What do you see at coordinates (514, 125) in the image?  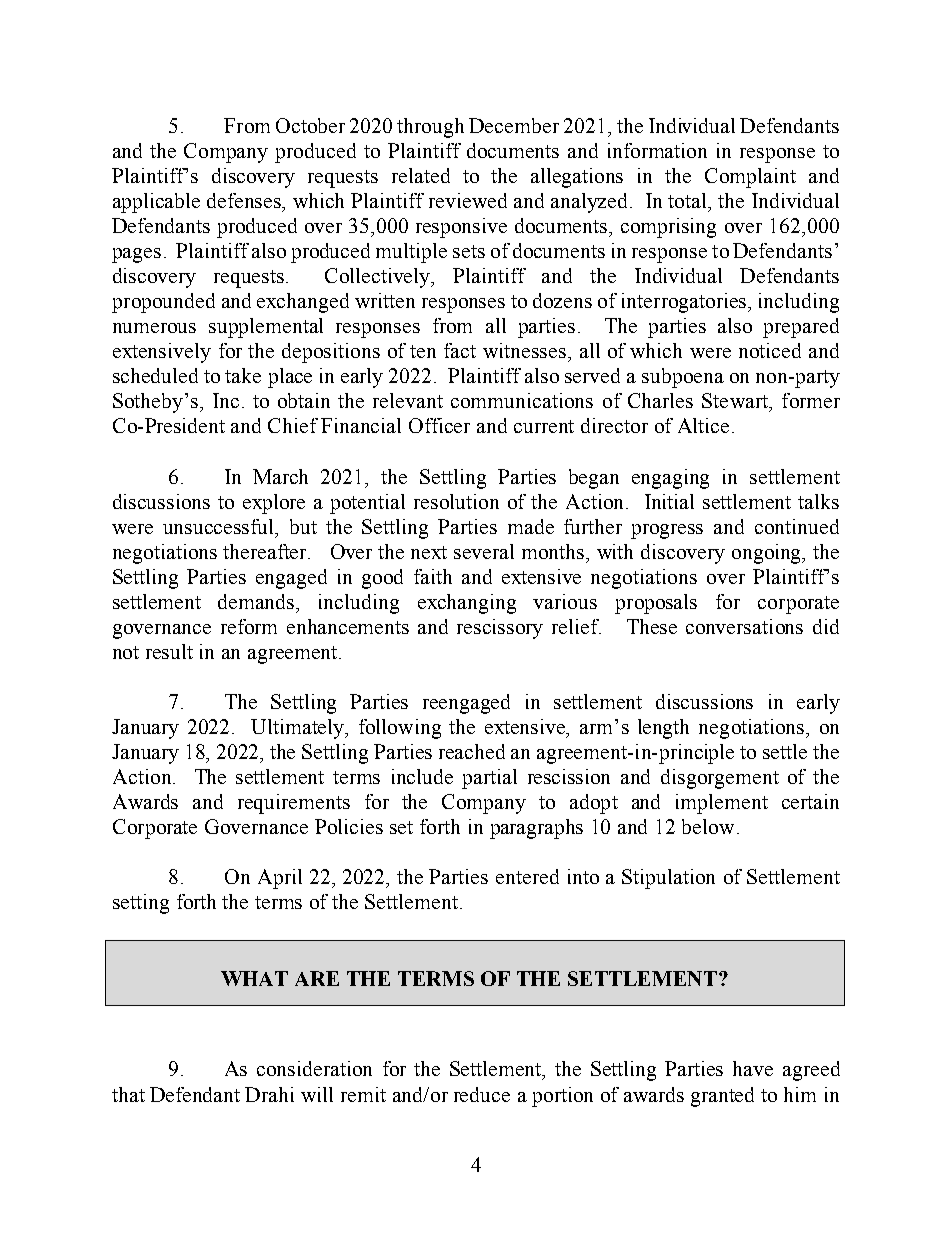 I see `December` at bounding box center [514, 125].
